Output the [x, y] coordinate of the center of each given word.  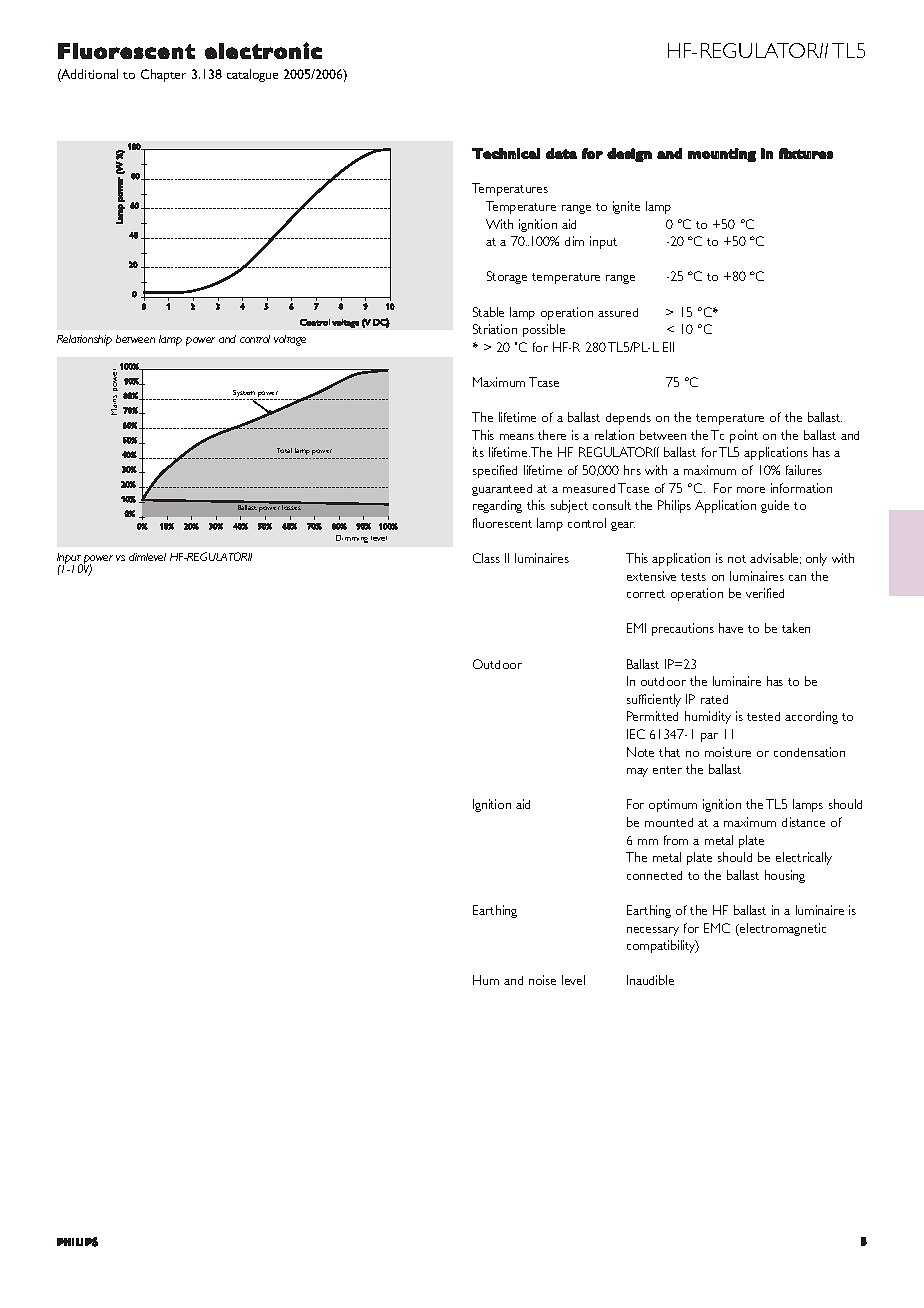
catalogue [252, 75]
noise [542, 980]
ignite [626, 207]
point [744, 436]
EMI [636, 628]
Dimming [352, 539]
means [517, 437]
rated [714, 699]
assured [618, 312]
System [244, 395]
